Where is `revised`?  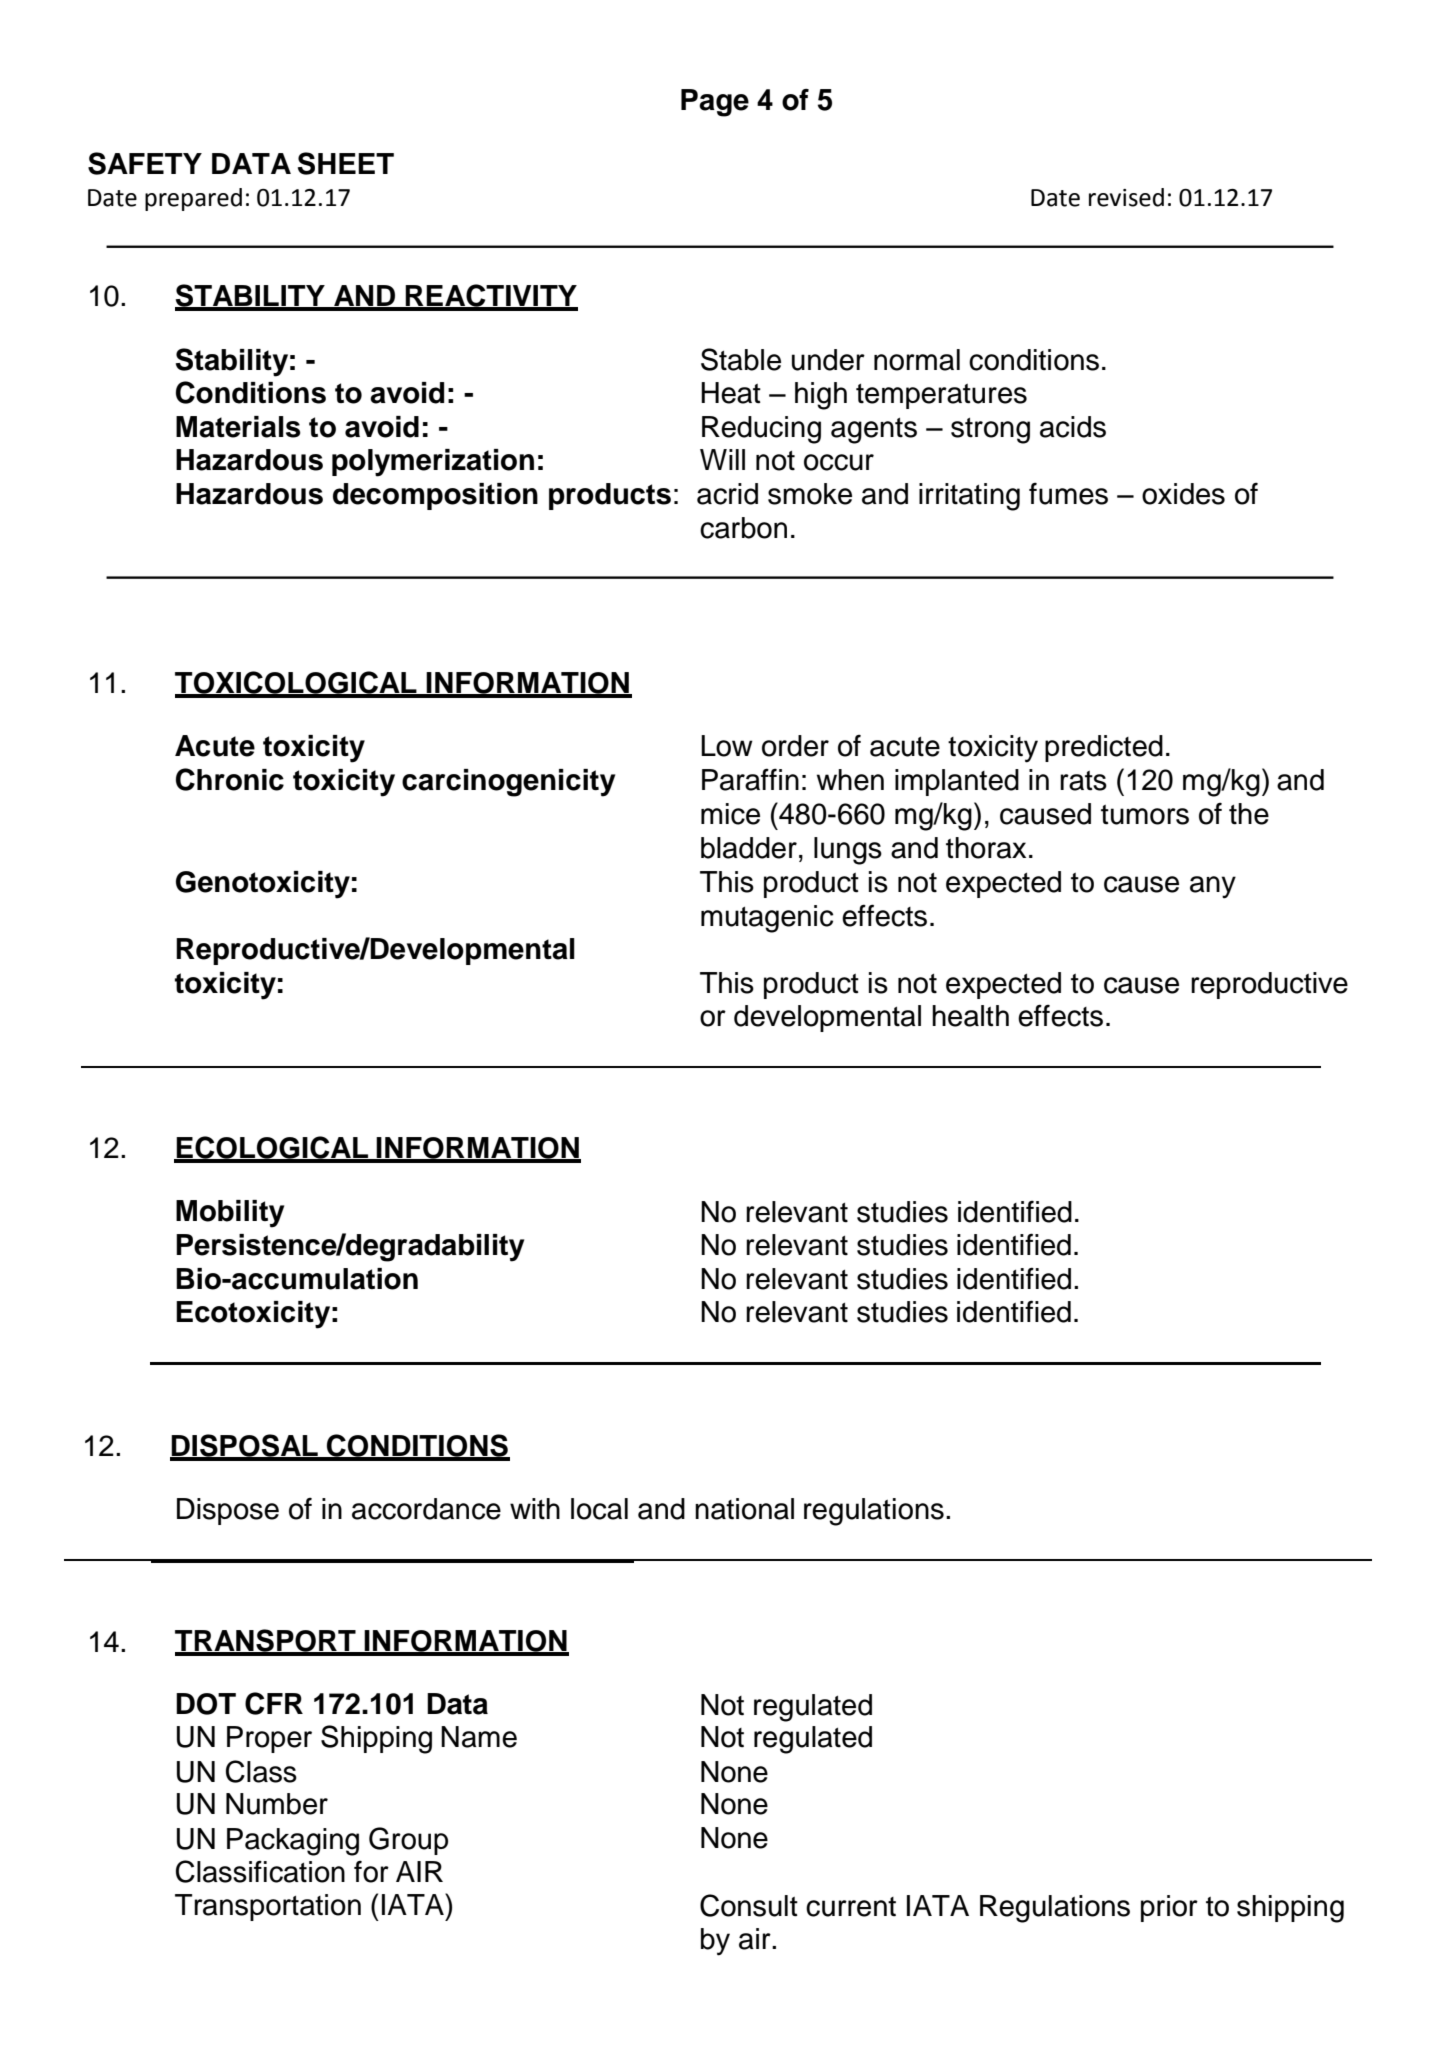
revised is located at coordinates (1126, 197).
